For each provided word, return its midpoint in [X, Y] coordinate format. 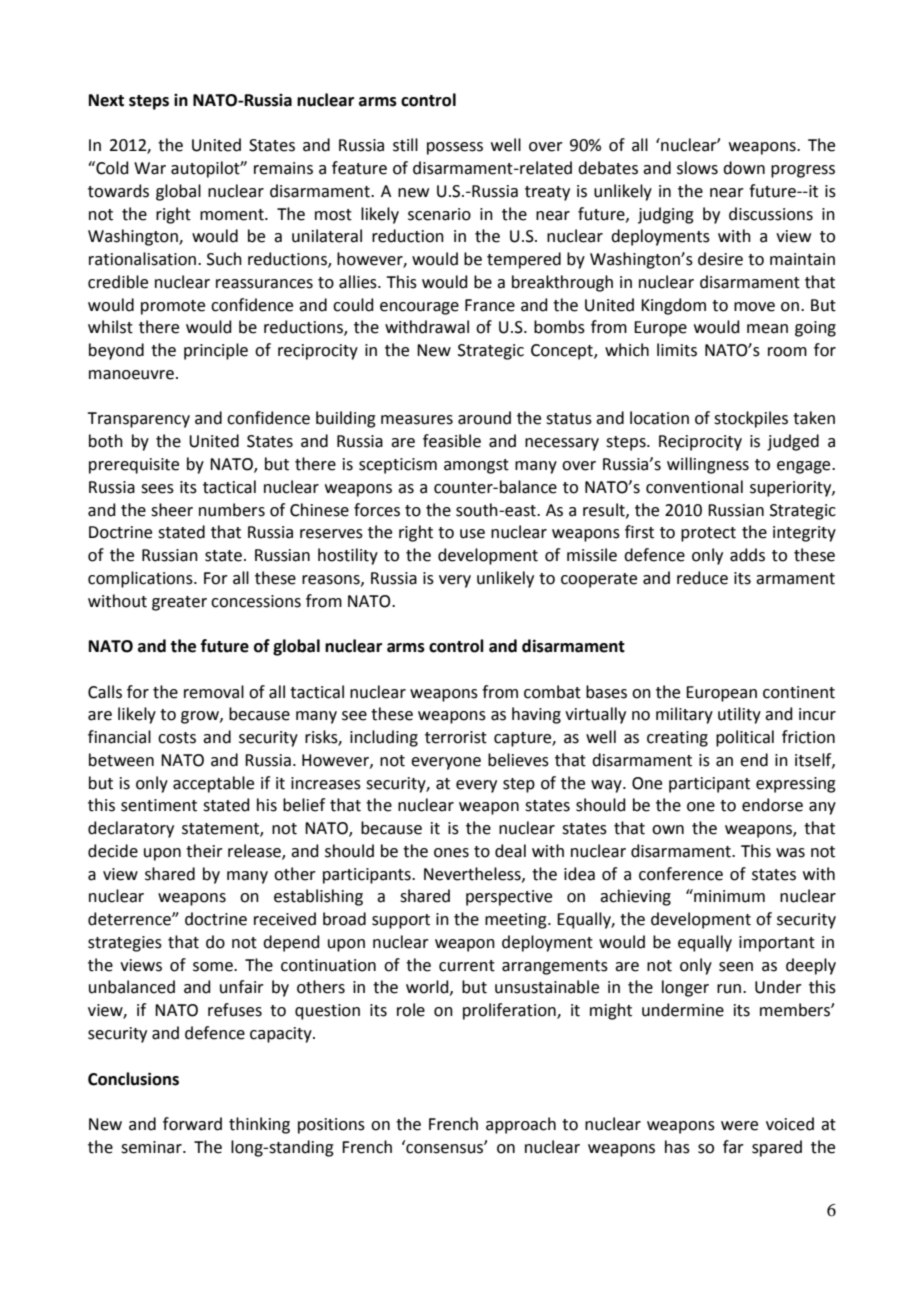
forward [192, 1124]
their [204, 851]
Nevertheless [473, 874]
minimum [728, 896]
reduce [702, 578]
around [484, 418]
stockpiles [751, 419]
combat [552, 692]
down [744, 168]
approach [521, 1125]
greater [179, 603]
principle [216, 351]
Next [106, 100]
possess [455, 148]
